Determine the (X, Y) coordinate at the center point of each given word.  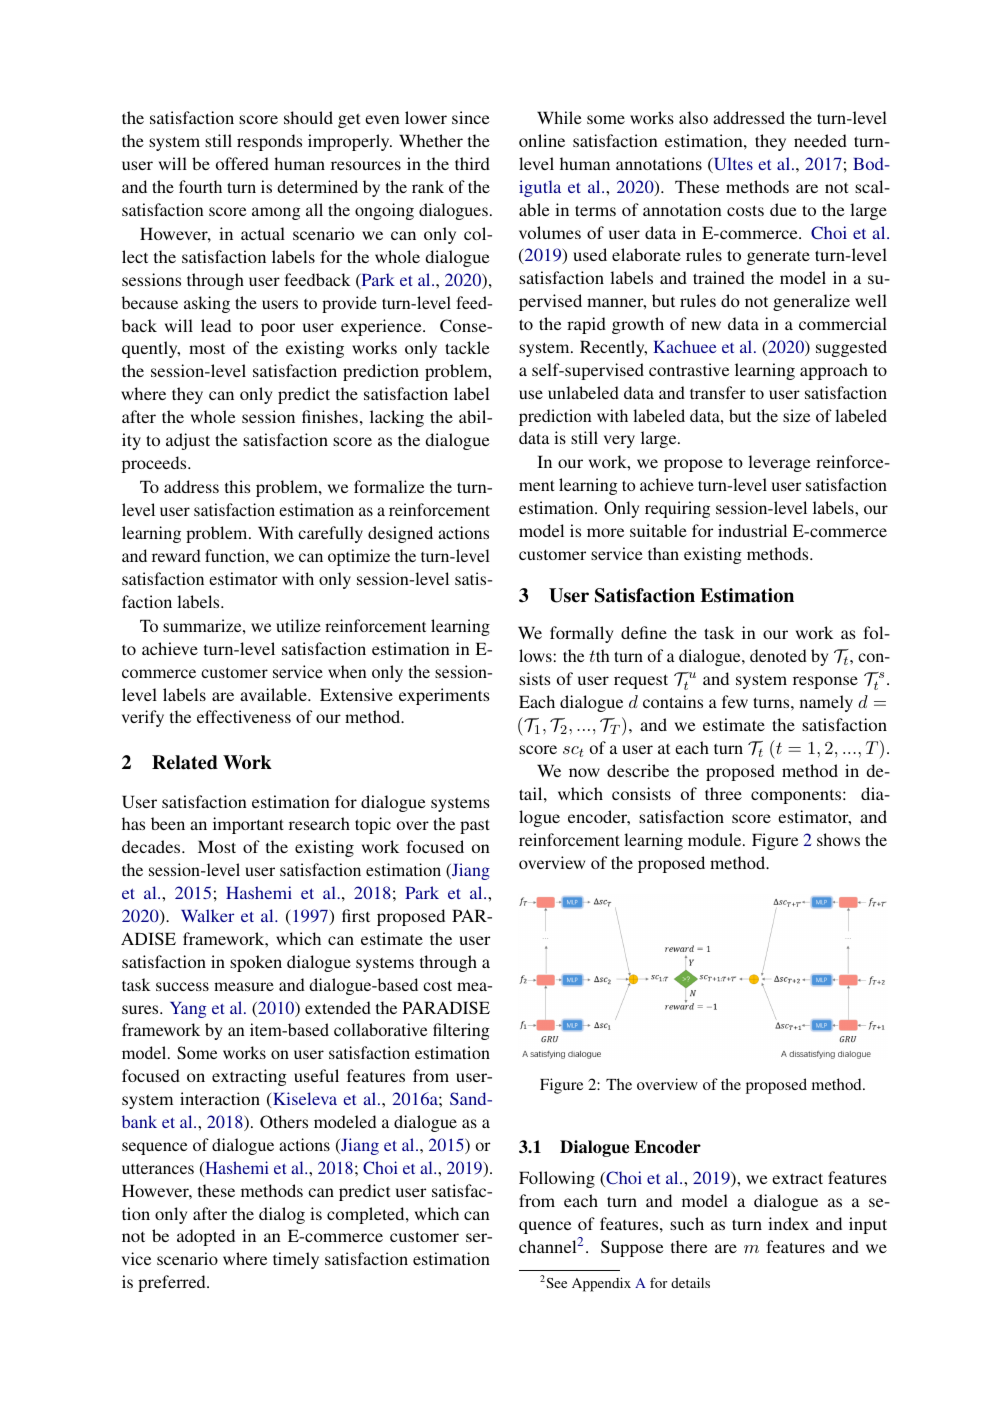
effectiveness (244, 716)
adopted (206, 1237)
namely (826, 703)
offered (242, 163)
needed (820, 140)
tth (599, 655)
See (555, 1283)
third (472, 163)
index (788, 1223)
